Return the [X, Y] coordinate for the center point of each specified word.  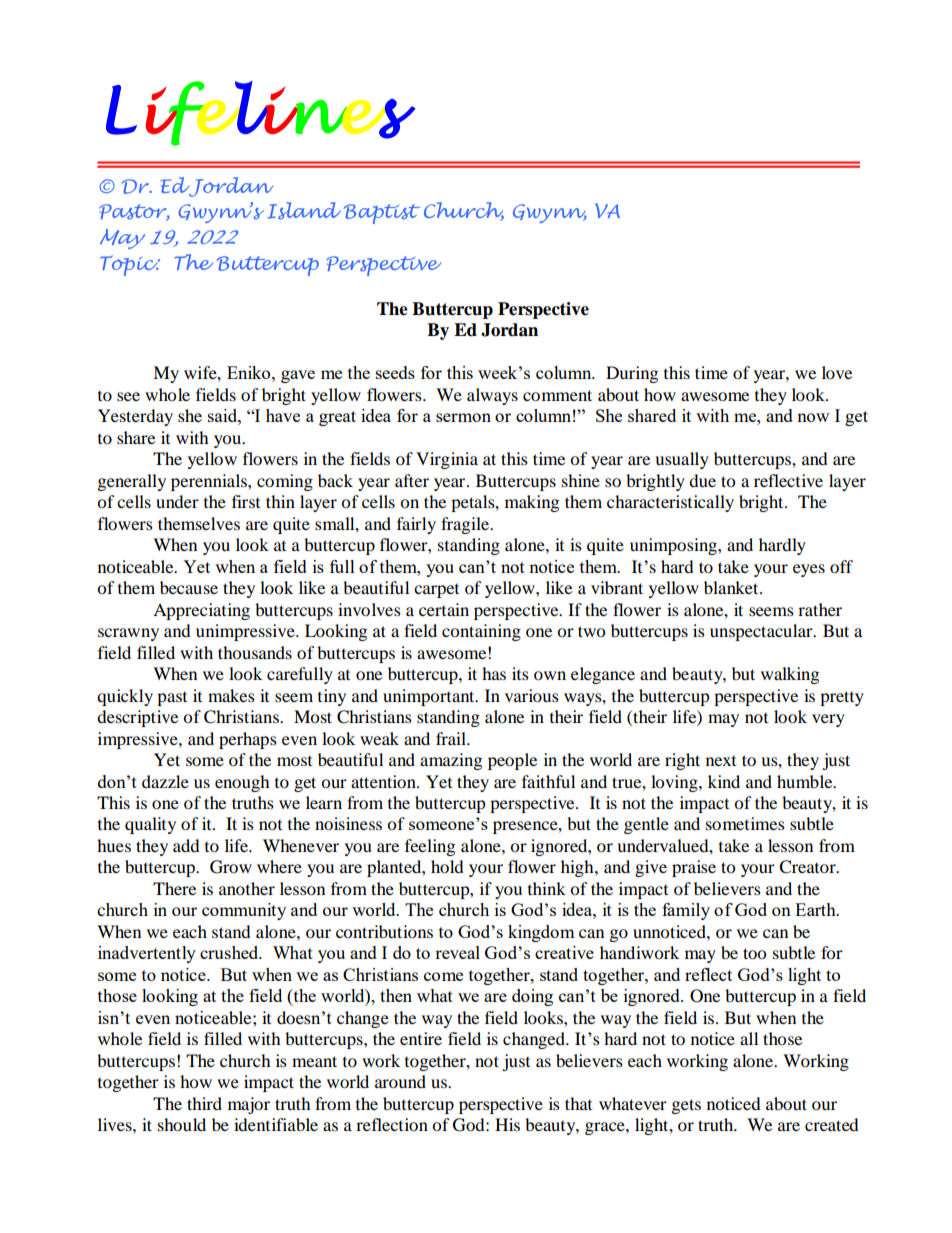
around [400, 1081]
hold [447, 866]
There [174, 888]
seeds [395, 372]
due [702, 480]
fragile [466, 525]
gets [686, 1106]
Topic [130, 265]
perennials [210, 482]
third [204, 1103]
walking [790, 675]
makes [231, 695]
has [494, 673]
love [837, 372]
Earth [816, 909]
